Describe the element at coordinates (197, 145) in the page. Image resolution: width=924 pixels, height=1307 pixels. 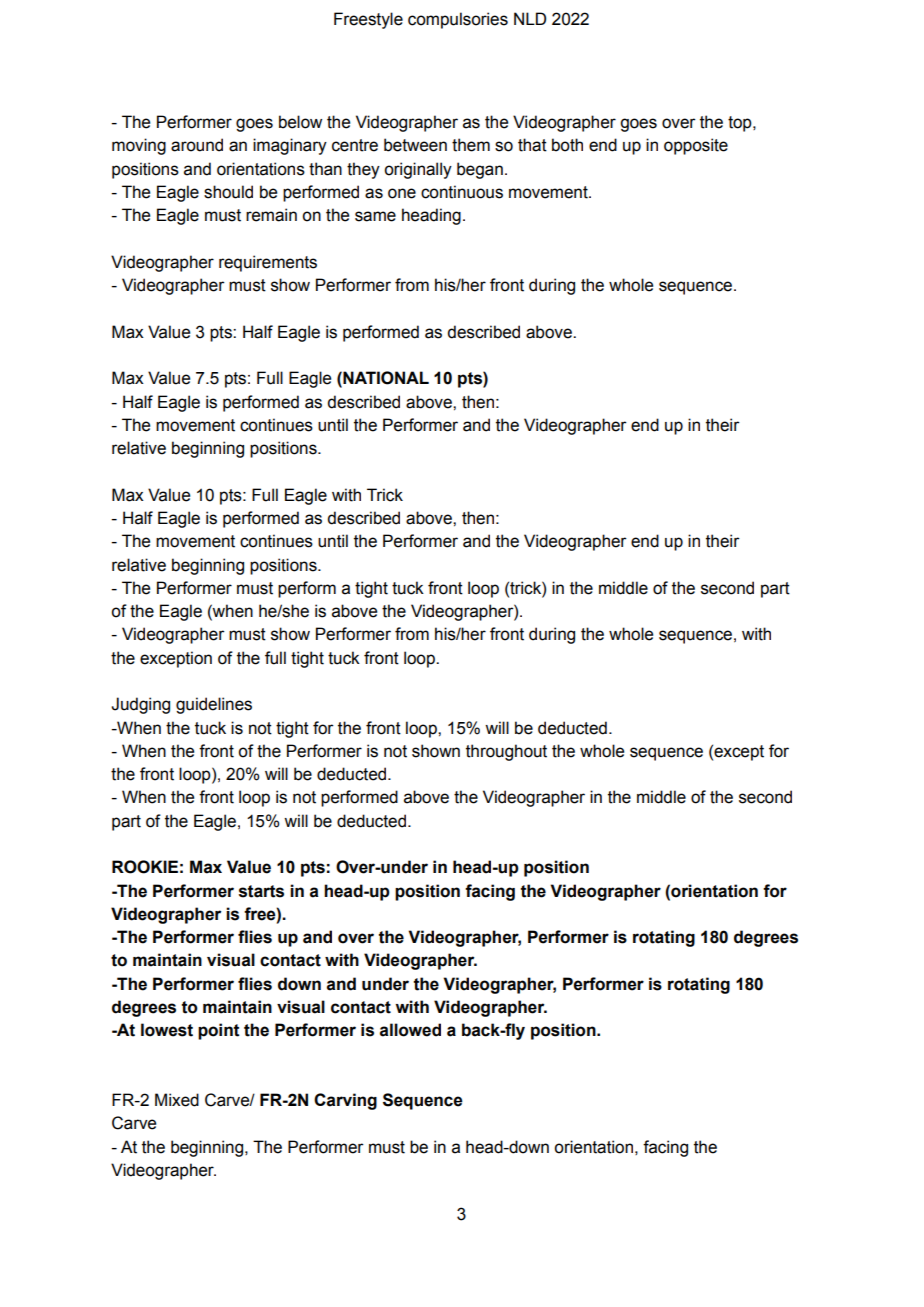
I see `around` at that location.
